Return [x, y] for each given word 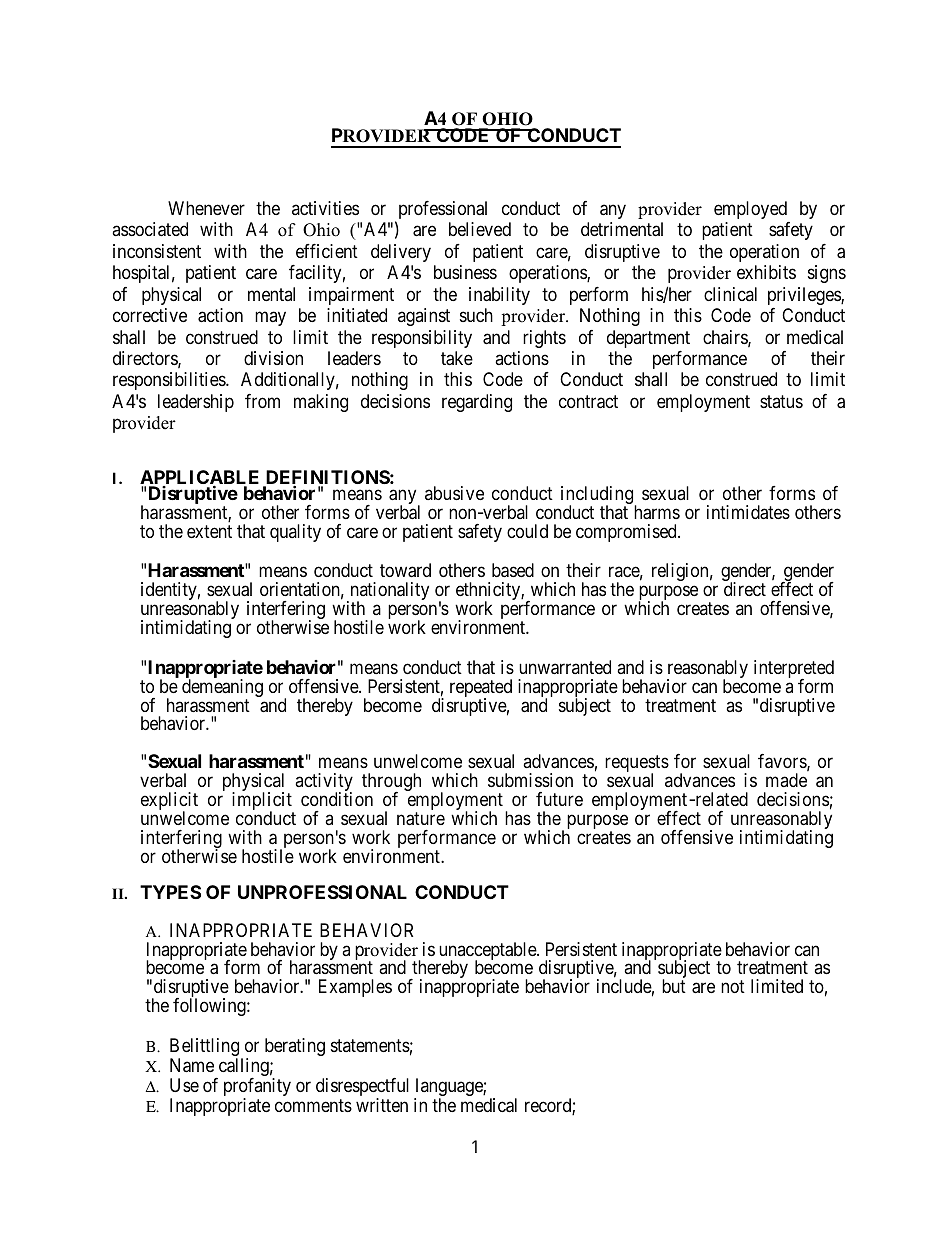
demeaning [222, 689]
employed [750, 210]
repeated [481, 689]
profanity [257, 1088]
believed [480, 229]
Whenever [206, 208]
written [382, 1105]
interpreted [794, 670]
